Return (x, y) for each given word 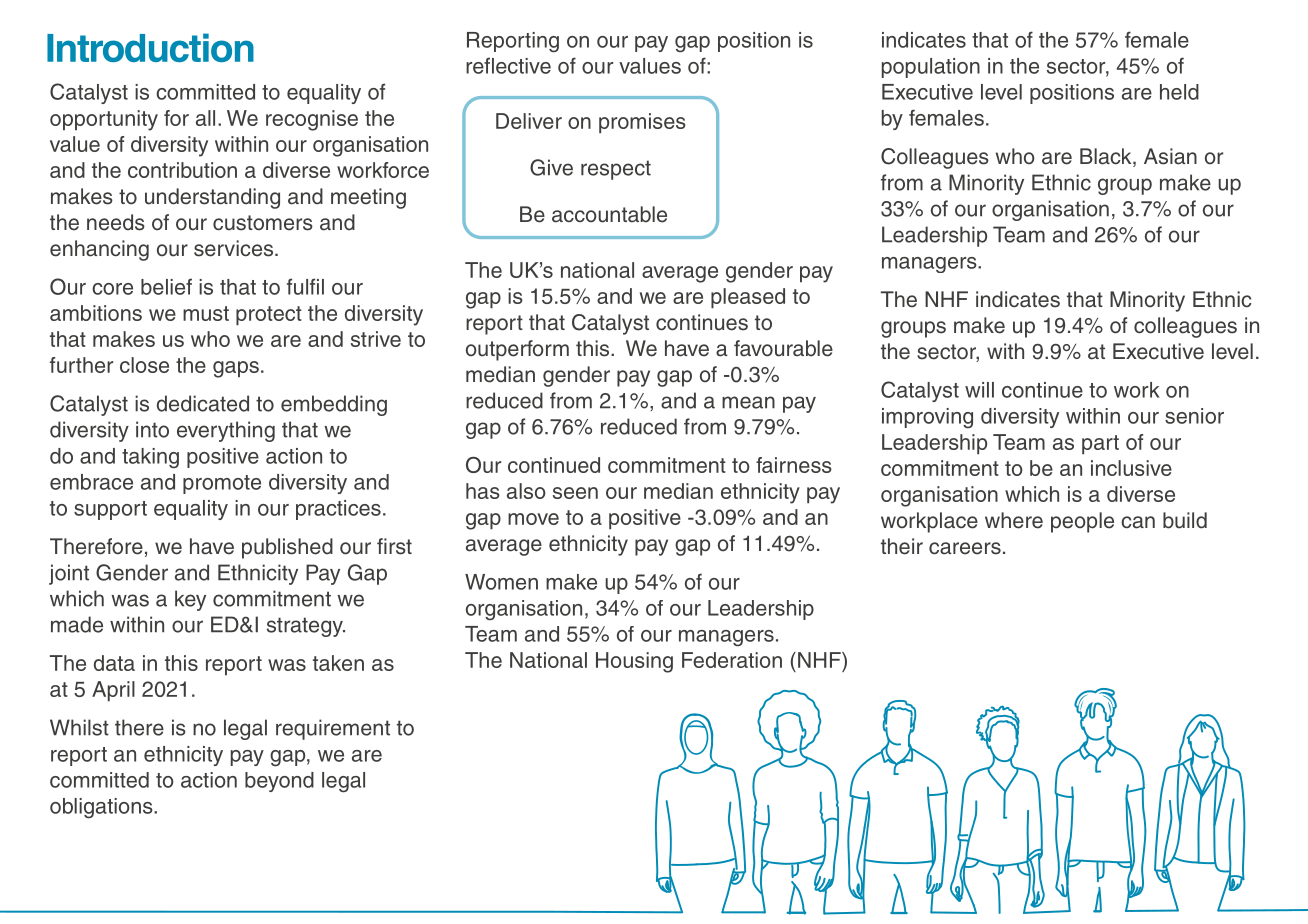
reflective (508, 65)
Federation (732, 660)
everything (226, 431)
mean (748, 402)
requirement (333, 729)
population (931, 68)
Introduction (150, 47)
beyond (279, 782)
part (1100, 444)
